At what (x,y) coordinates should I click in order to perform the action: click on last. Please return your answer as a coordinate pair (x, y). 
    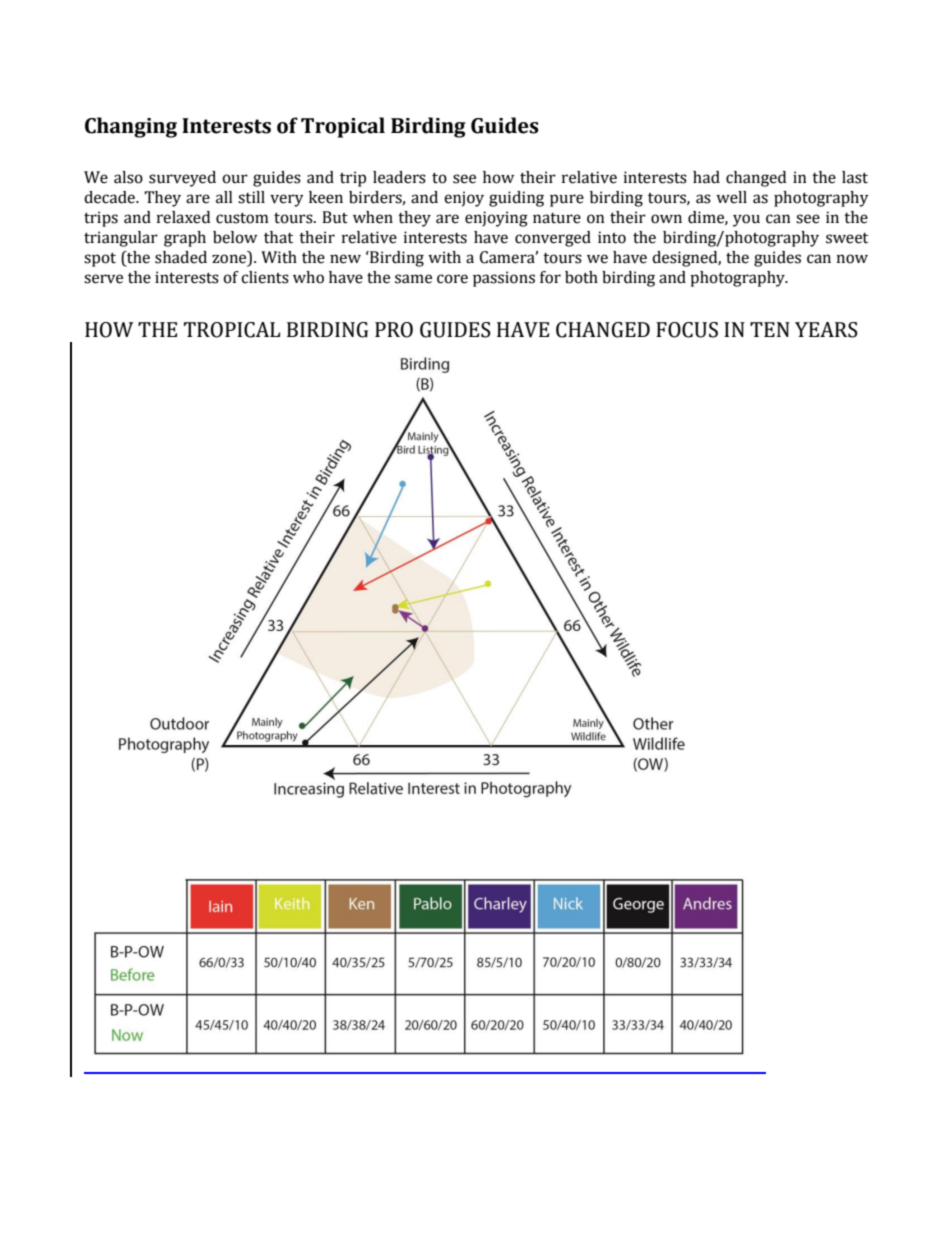
    Looking at the image, I should click on (855, 177).
